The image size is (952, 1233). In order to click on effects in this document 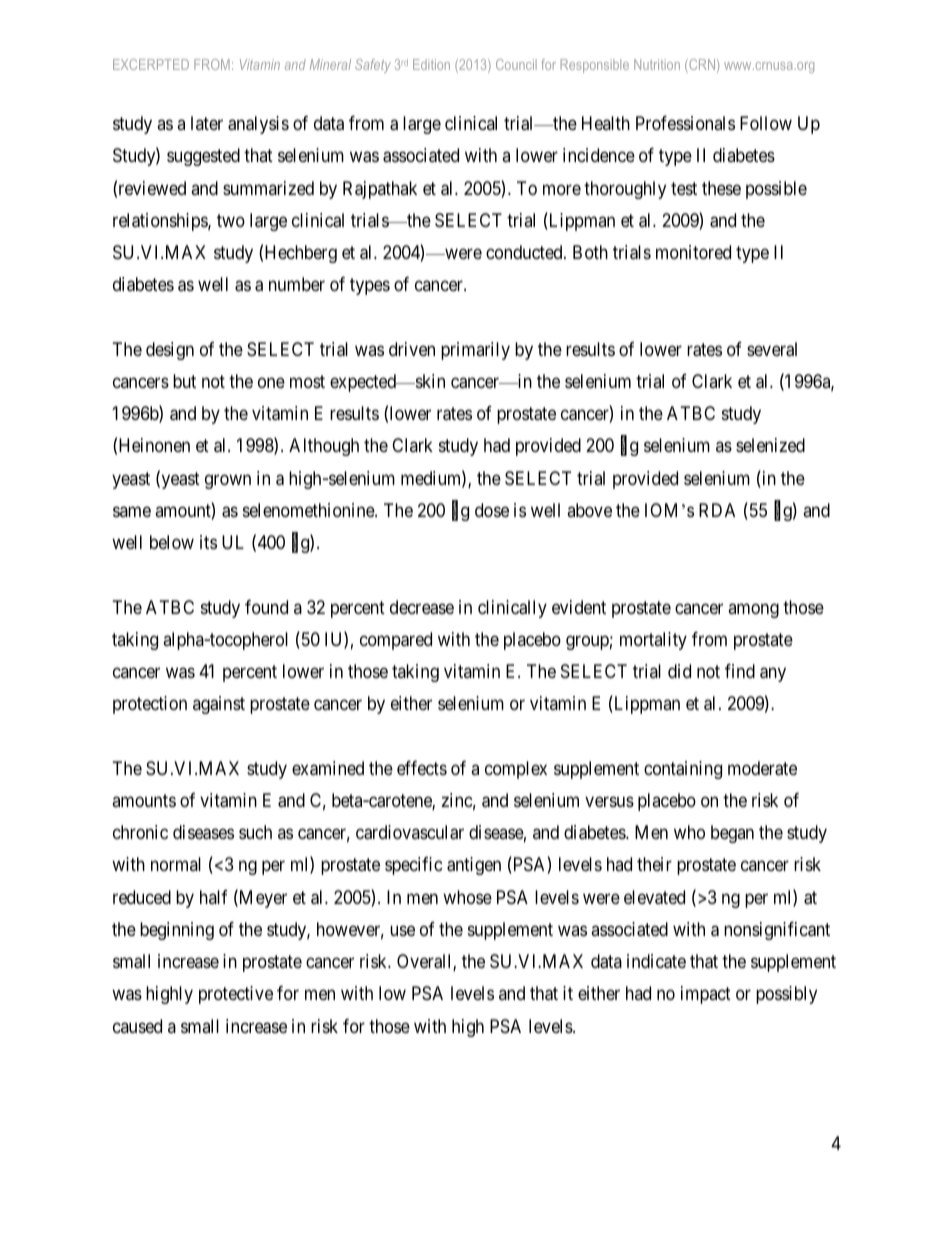, I will do `click(422, 768)`.
